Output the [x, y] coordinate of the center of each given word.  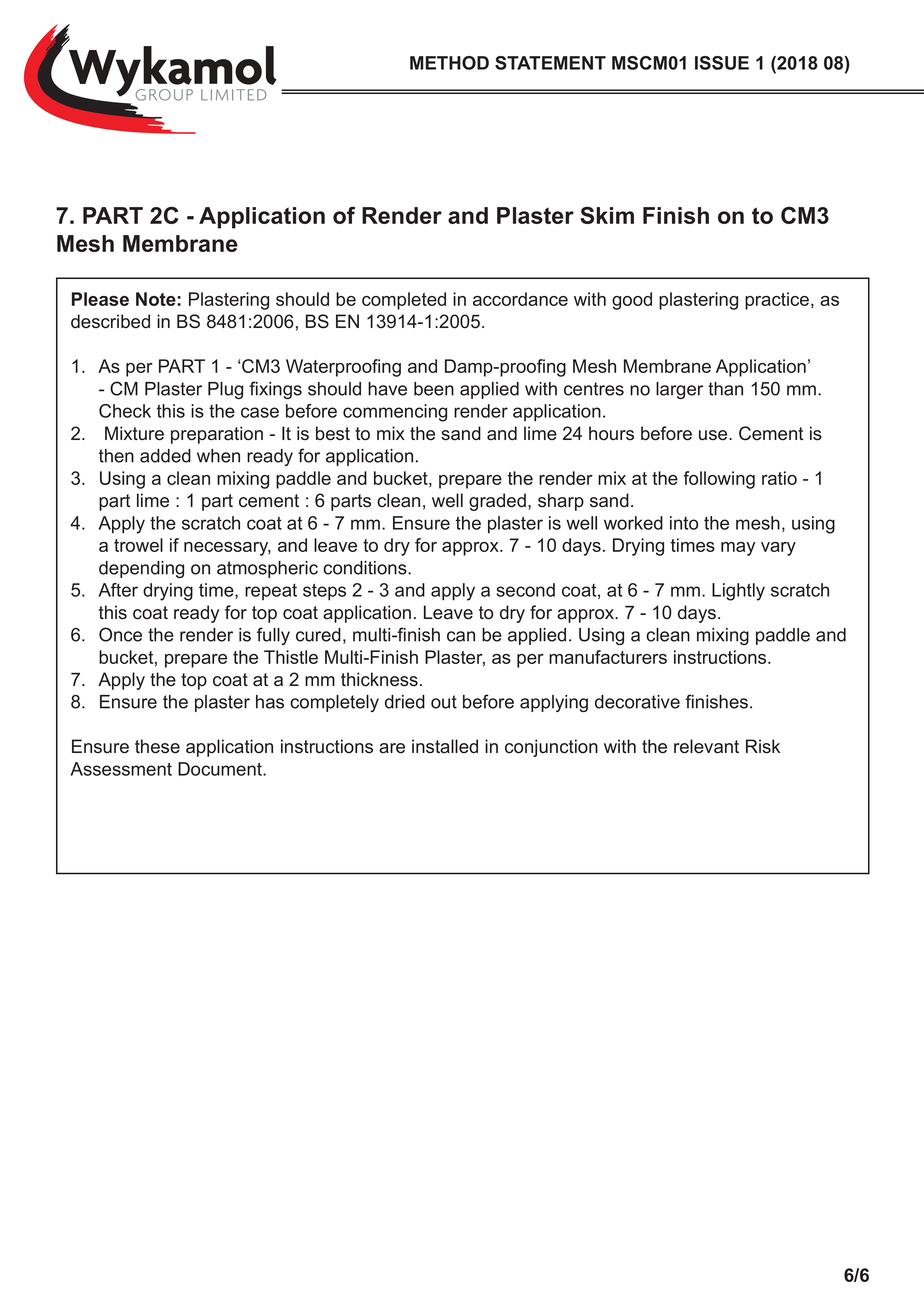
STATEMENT [550, 63]
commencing [395, 413]
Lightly [738, 592]
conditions [366, 568]
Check [125, 411]
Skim [607, 215]
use [714, 435]
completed [404, 301]
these [157, 746]
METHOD [449, 63]
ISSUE [722, 63]
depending [141, 569]
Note [156, 299]
